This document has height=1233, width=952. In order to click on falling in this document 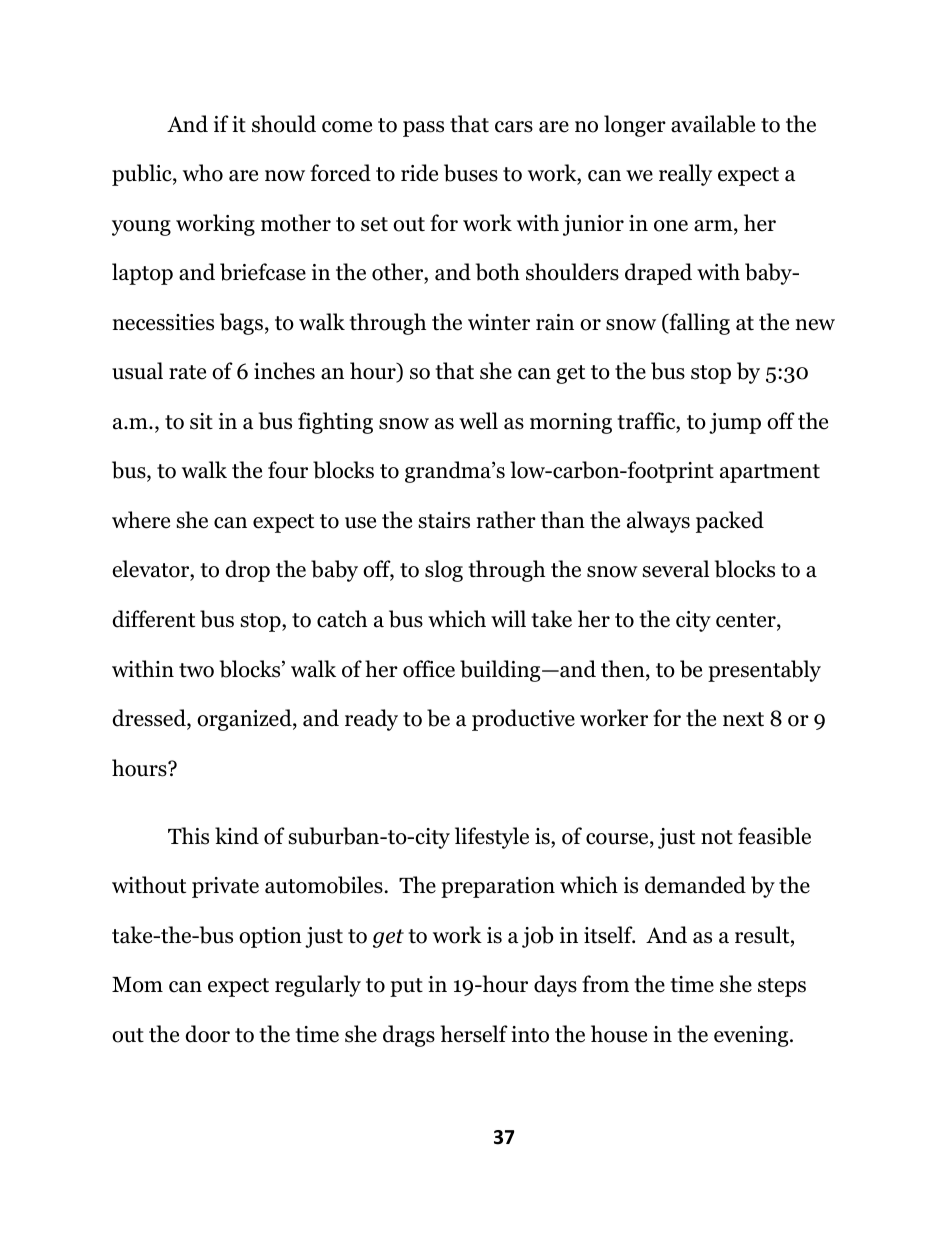, I will do `click(698, 324)`.
